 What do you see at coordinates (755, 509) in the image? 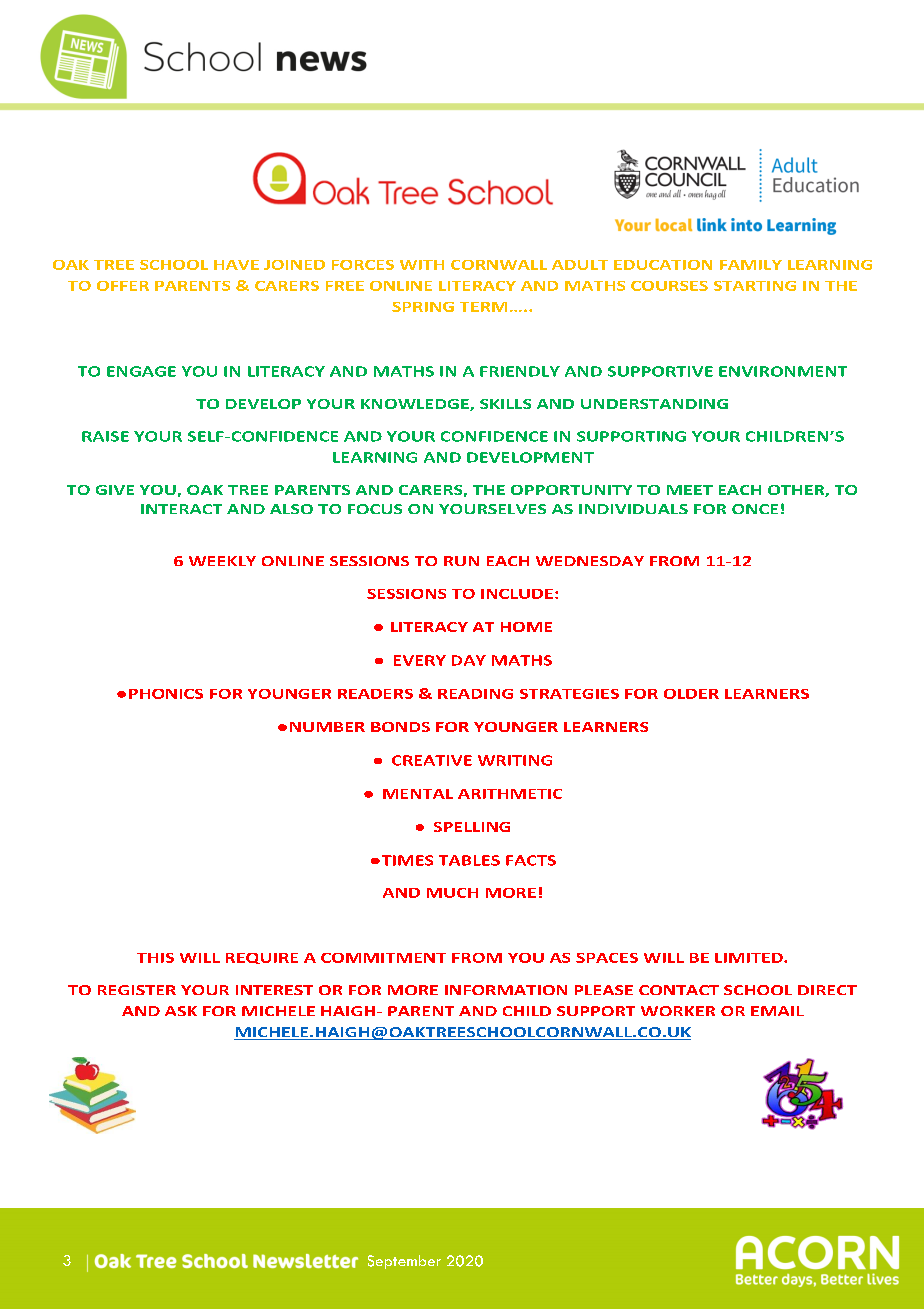
I see `ONCE` at bounding box center [755, 509].
